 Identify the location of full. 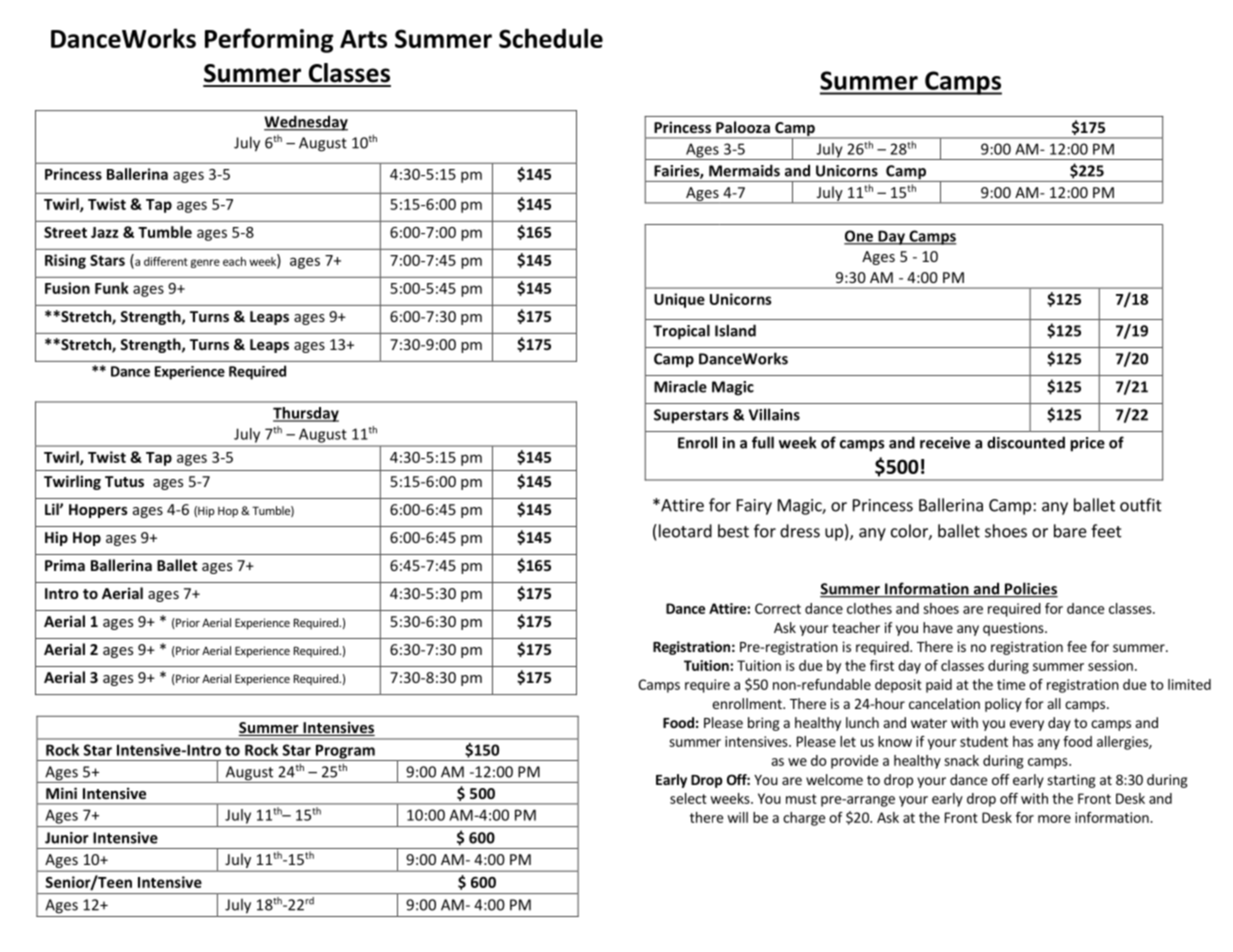
(763, 442).
